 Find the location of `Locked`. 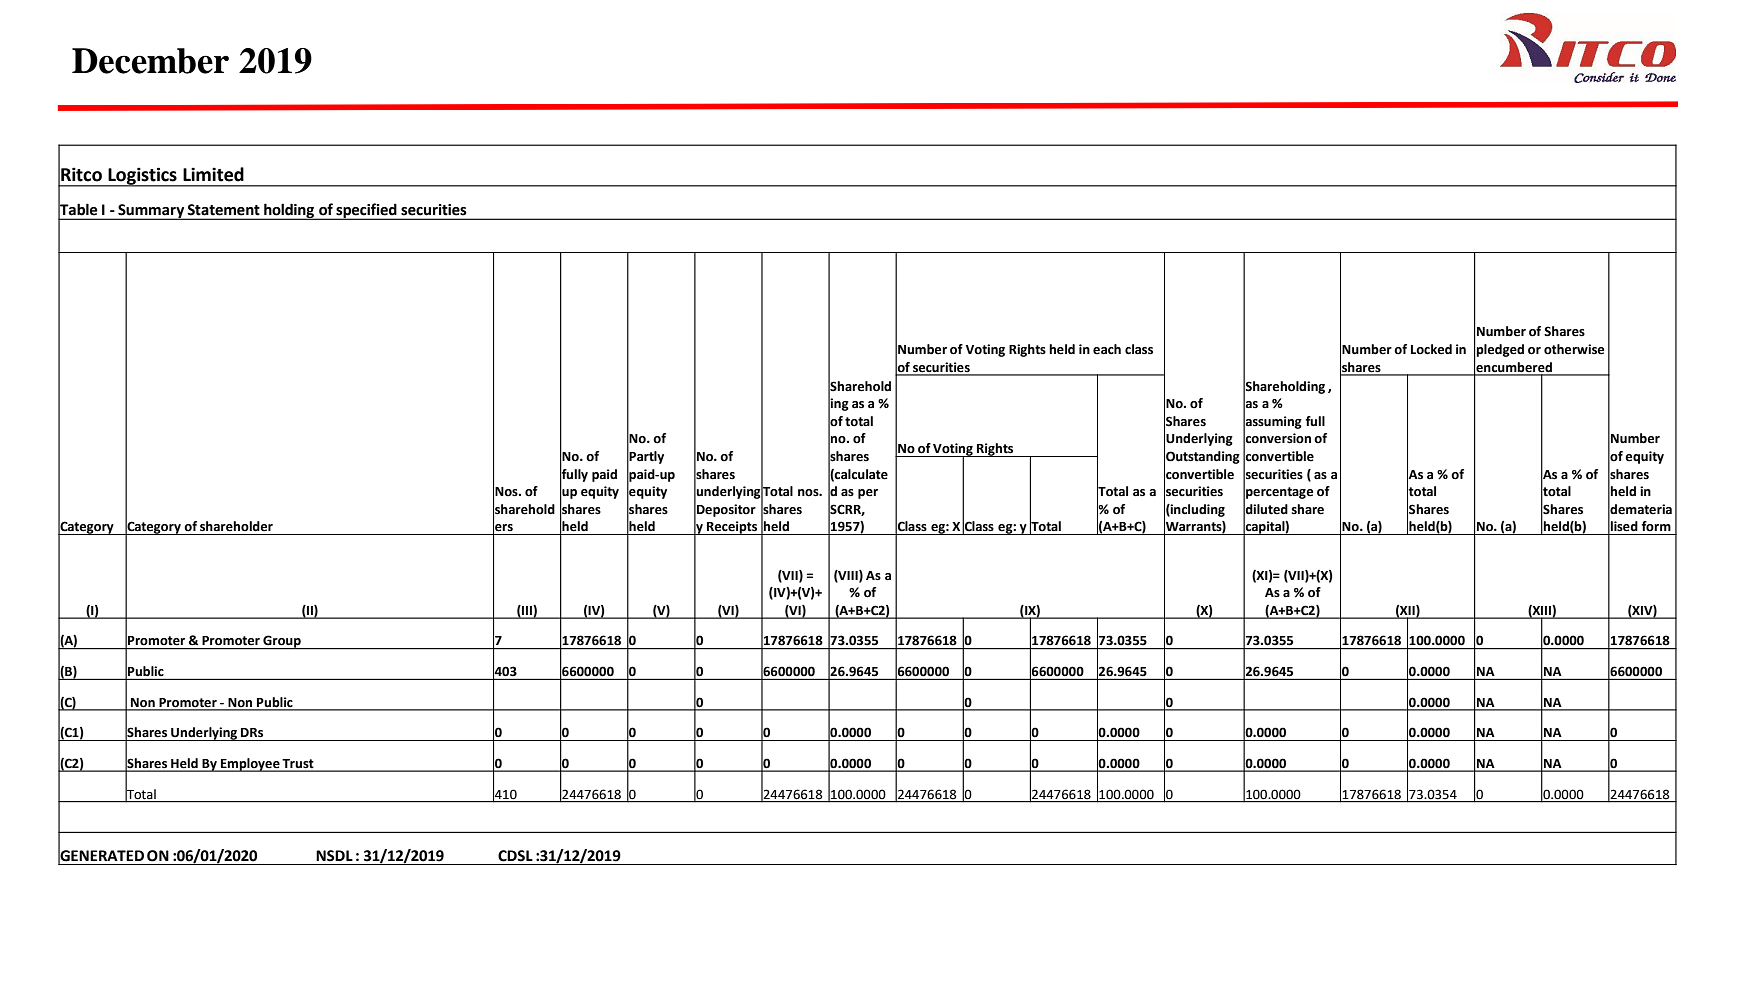

Locked is located at coordinates (1431, 349).
